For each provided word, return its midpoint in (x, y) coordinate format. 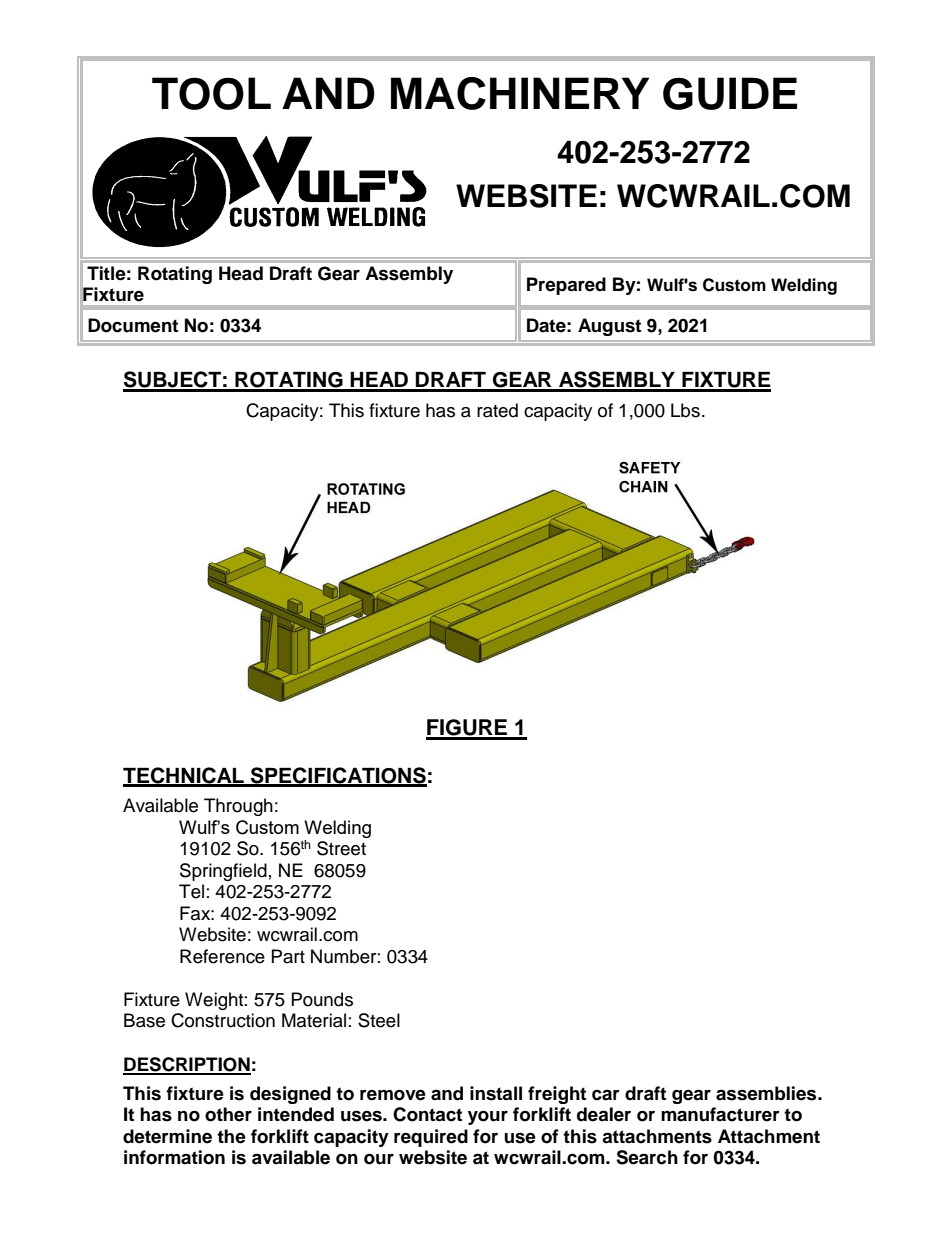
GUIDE (730, 93)
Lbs (685, 410)
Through (238, 807)
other (228, 1114)
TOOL (211, 93)
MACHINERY (520, 93)
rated (497, 410)
